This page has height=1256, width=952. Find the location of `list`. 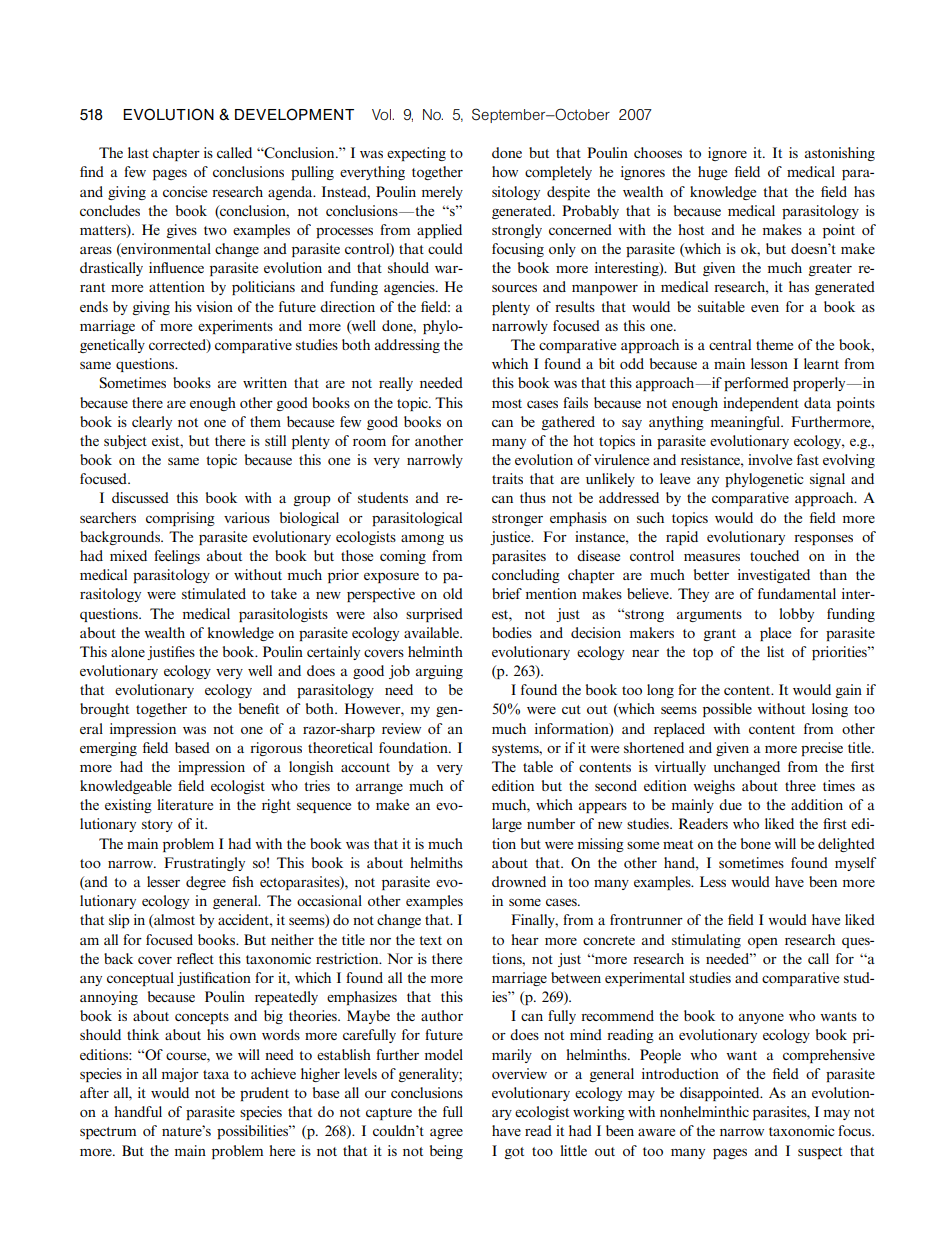

list is located at coordinates (775, 651).
